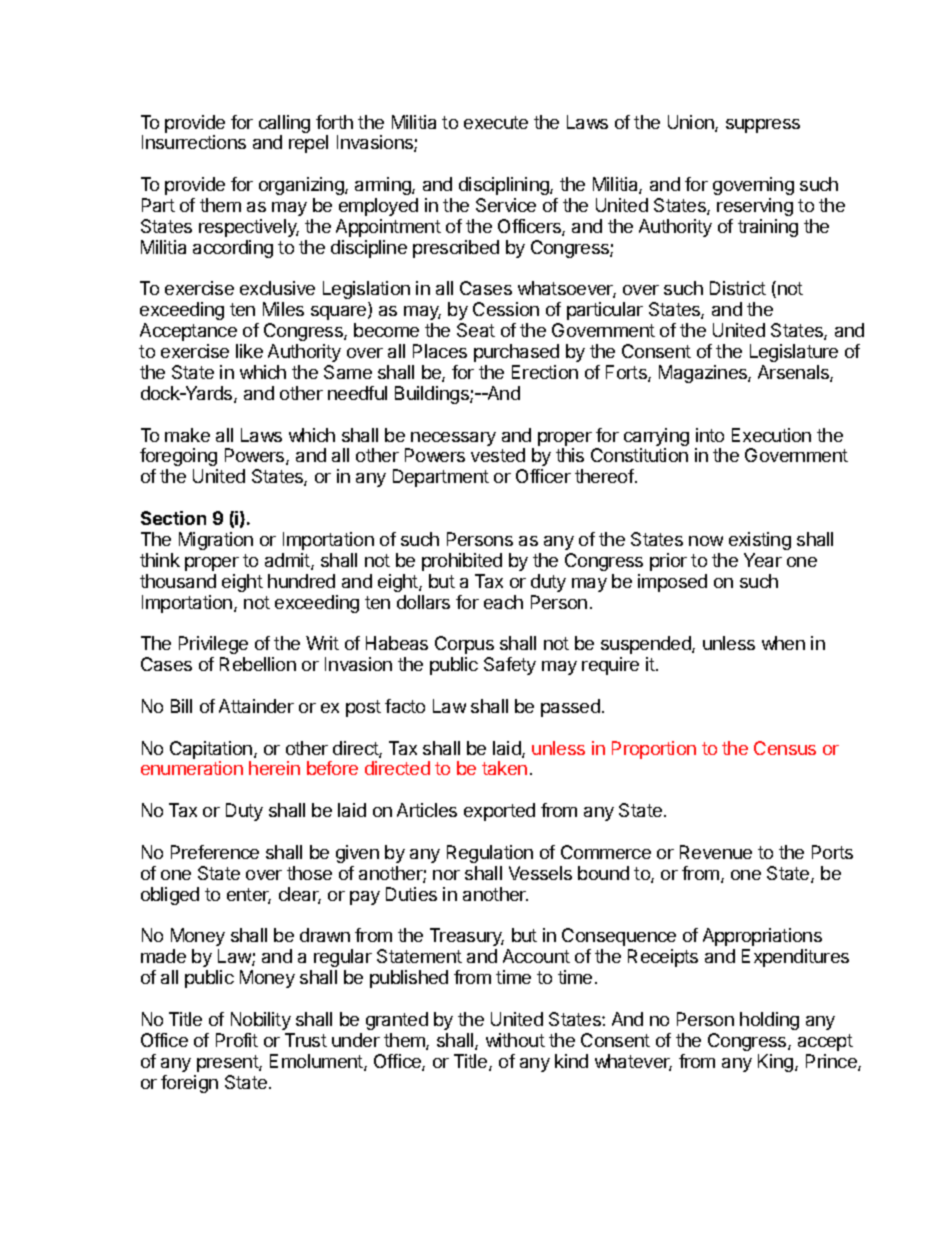 Image resolution: width=952 pixels, height=1233 pixels. Describe the element at coordinates (794, 353) in the document. I see `Legislature` at that location.
